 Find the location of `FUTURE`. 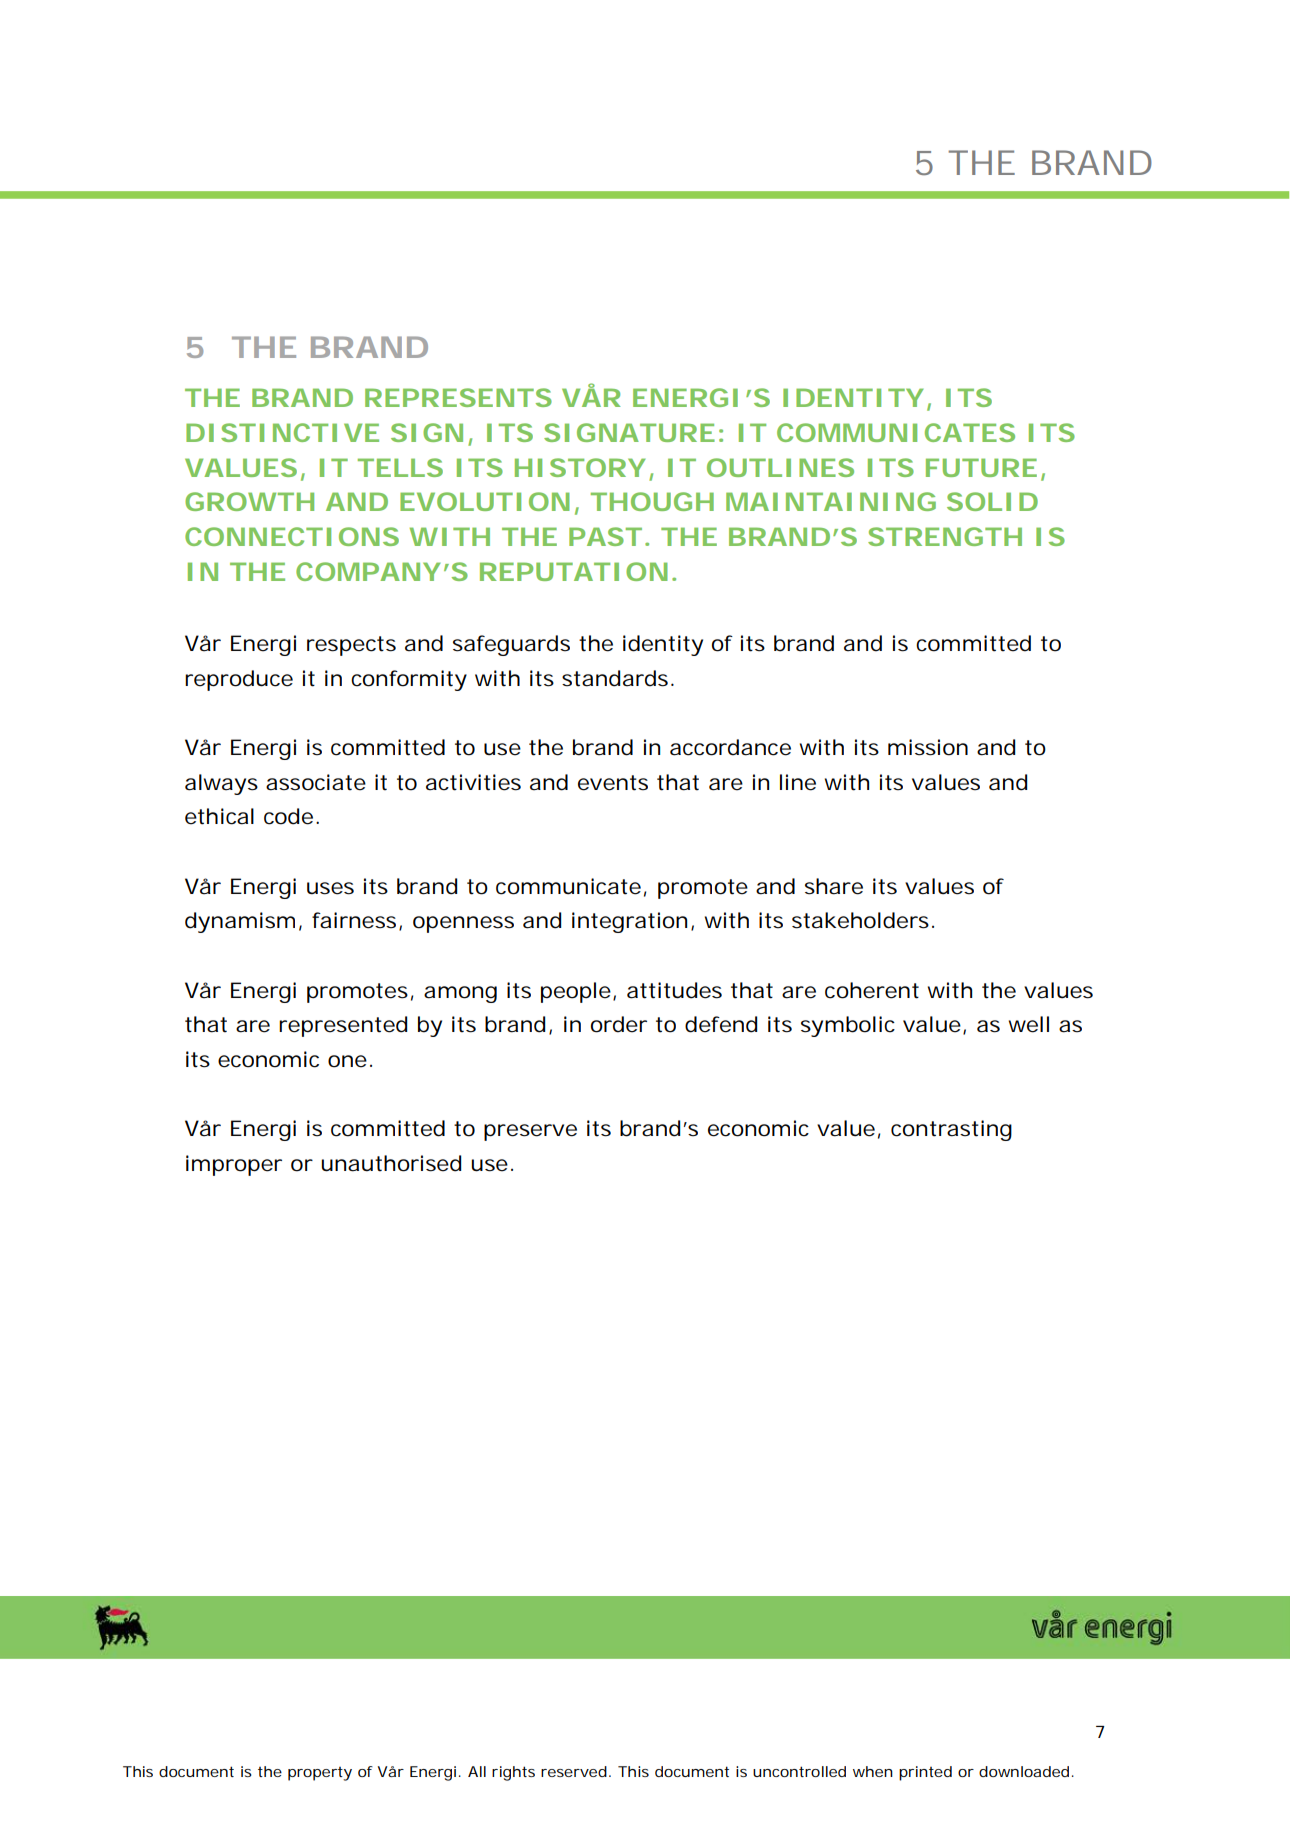

FUTURE is located at coordinates (981, 467).
